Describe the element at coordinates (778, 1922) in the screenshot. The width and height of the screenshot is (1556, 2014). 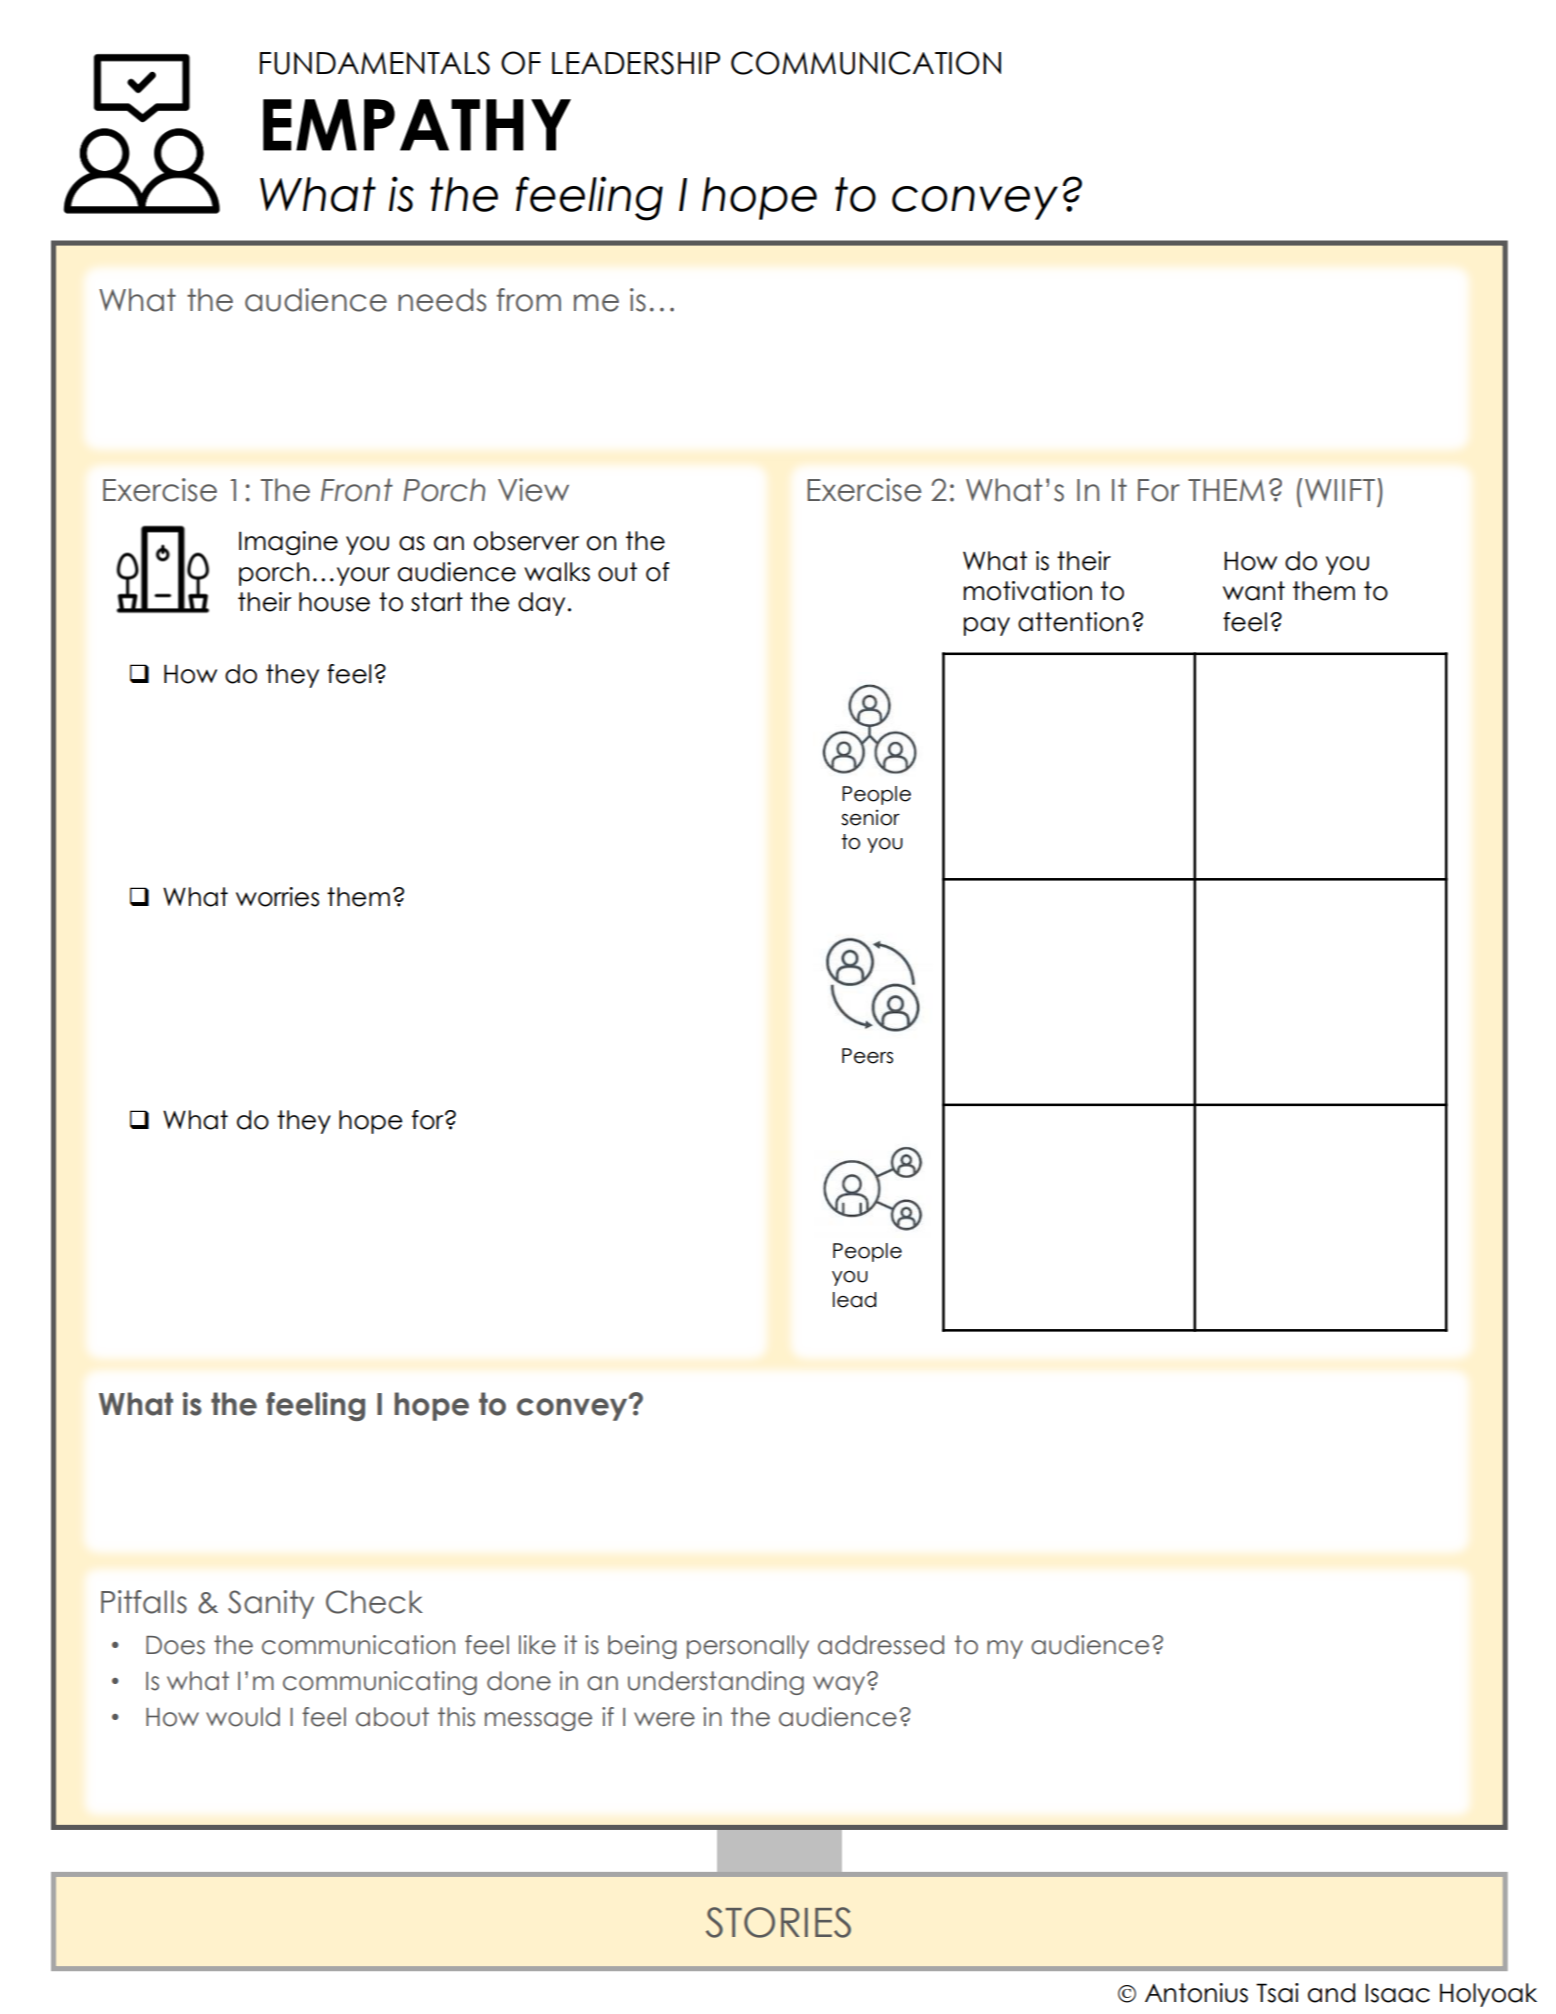
I see `STORIES` at that location.
